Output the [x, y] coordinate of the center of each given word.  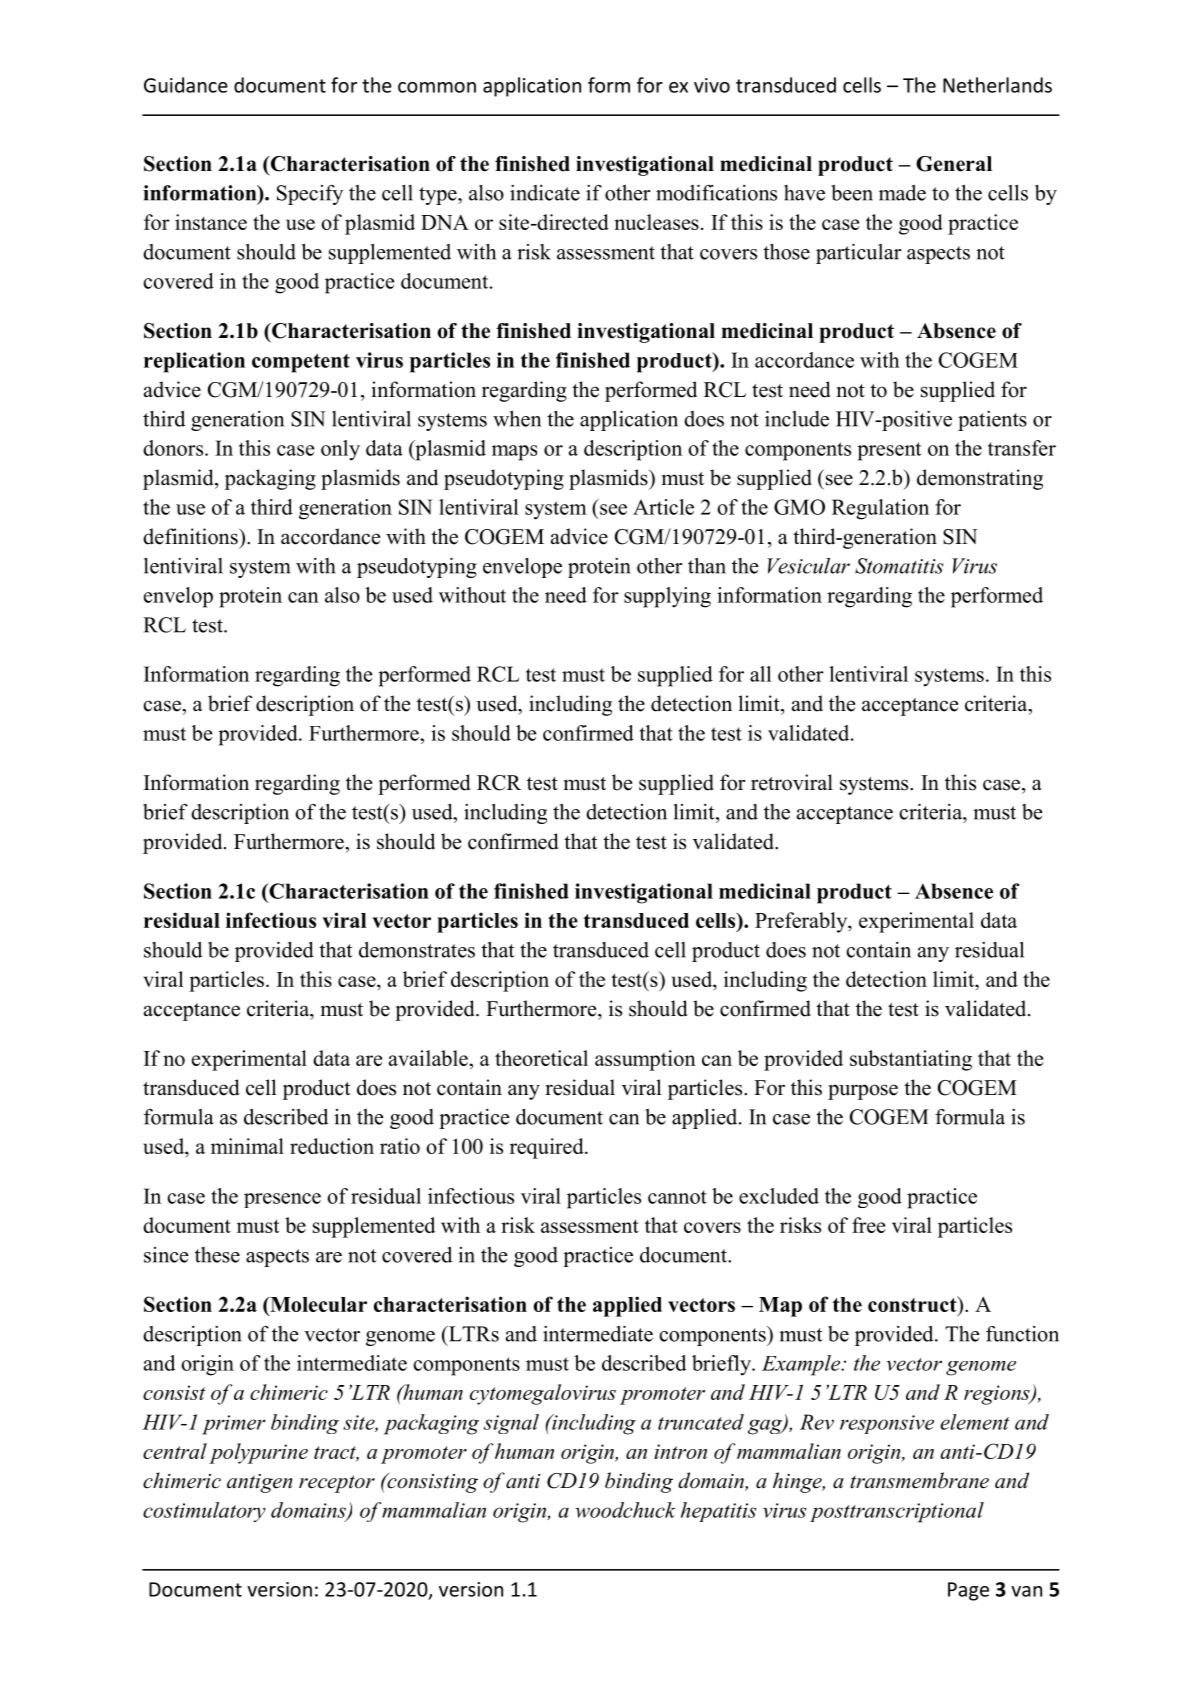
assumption [645, 1060]
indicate [545, 193]
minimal [247, 1146]
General [954, 164]
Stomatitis [899, 566]
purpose [863, 1092]
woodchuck [625, 1510]
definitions [191, 536]
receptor [337, 1484]
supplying [667, 597]
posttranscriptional [897, 1512]
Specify [310, 195]
